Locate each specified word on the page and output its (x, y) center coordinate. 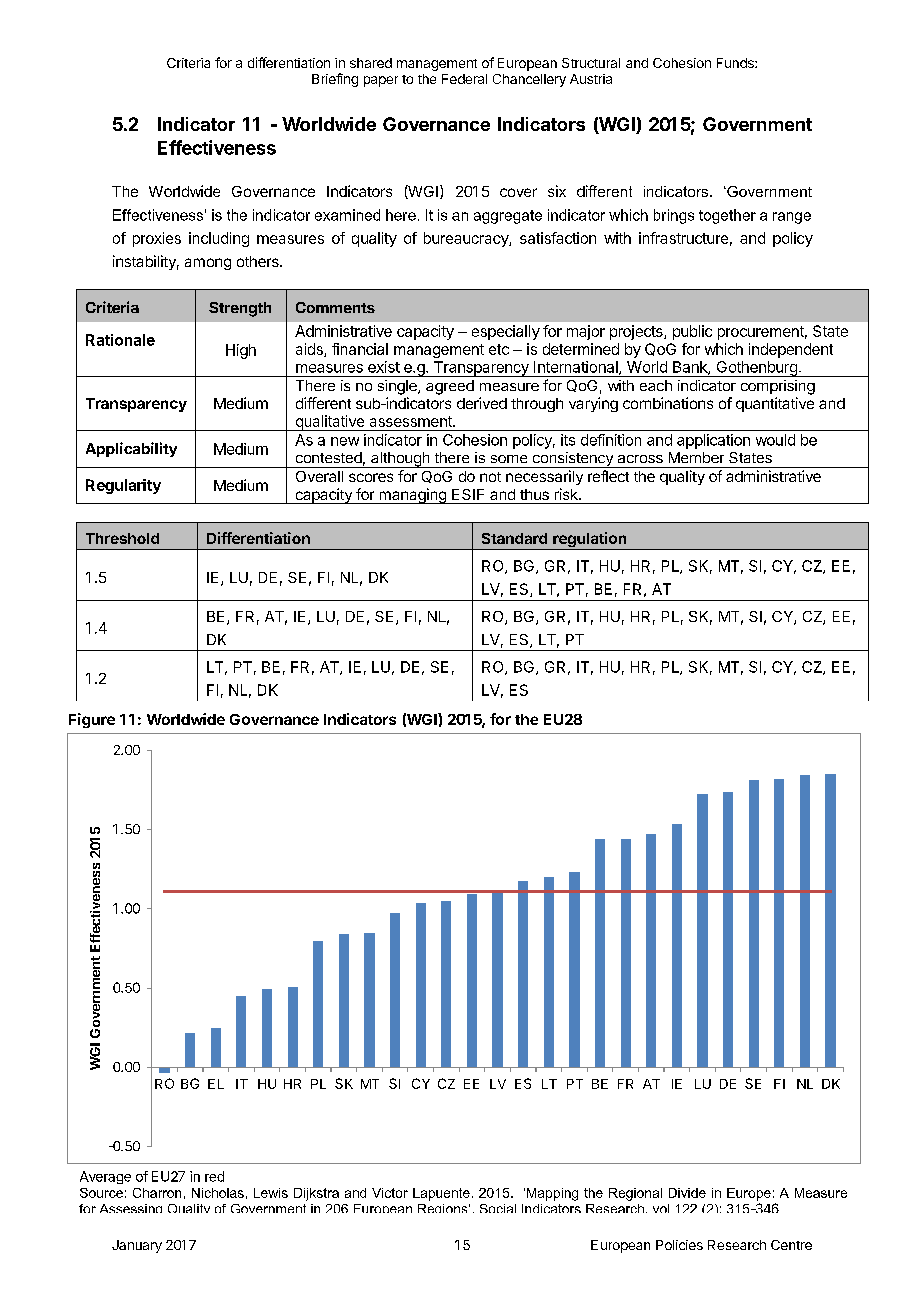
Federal (464, 79)
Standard (514, 538)
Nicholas (218, 1193)
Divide (687, 1193)
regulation (590, 541)
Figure (92, 720)
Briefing (335, 80)
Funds (736, 63)
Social (498, 1208)
